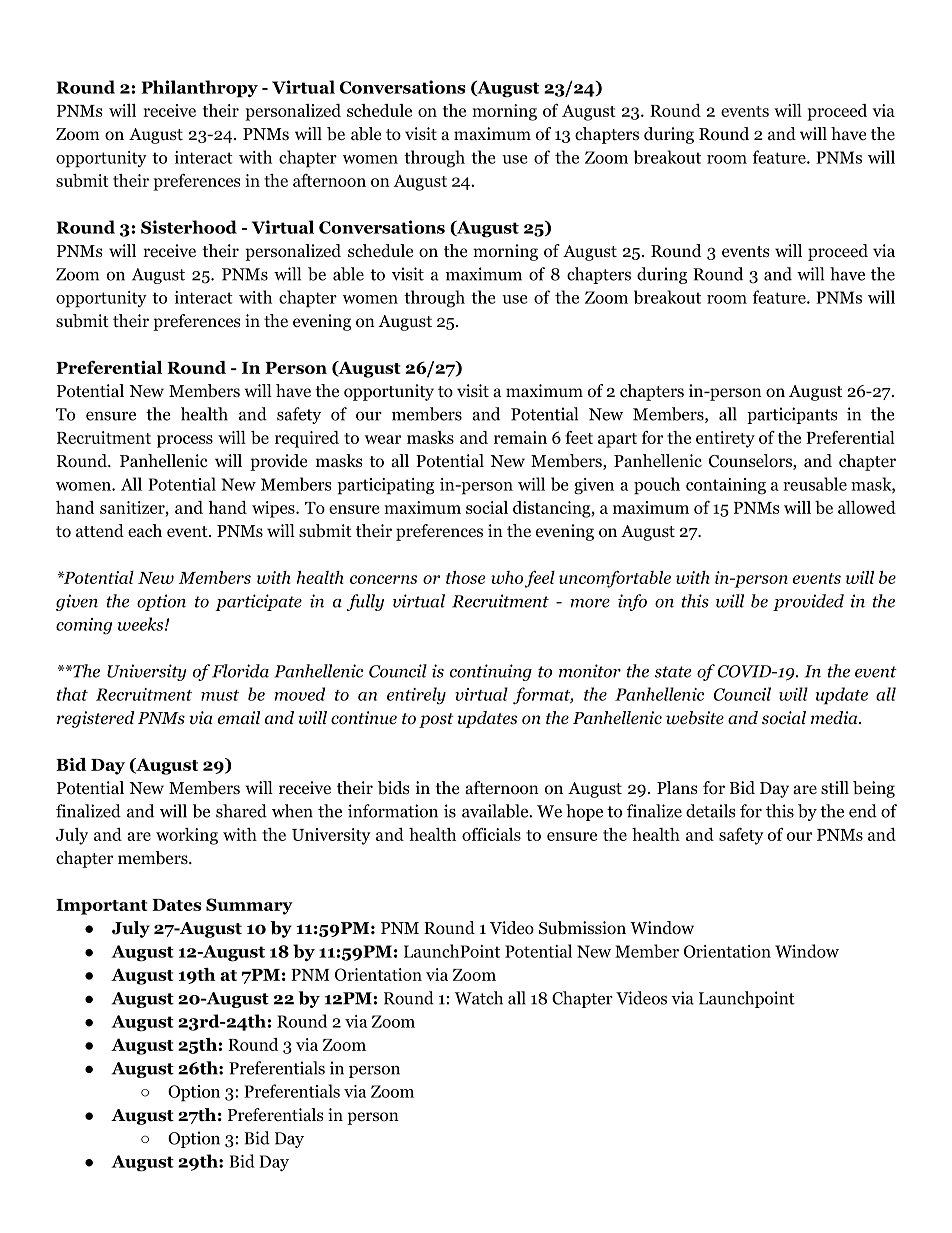  I want to click on participants, so click(792, 415).
